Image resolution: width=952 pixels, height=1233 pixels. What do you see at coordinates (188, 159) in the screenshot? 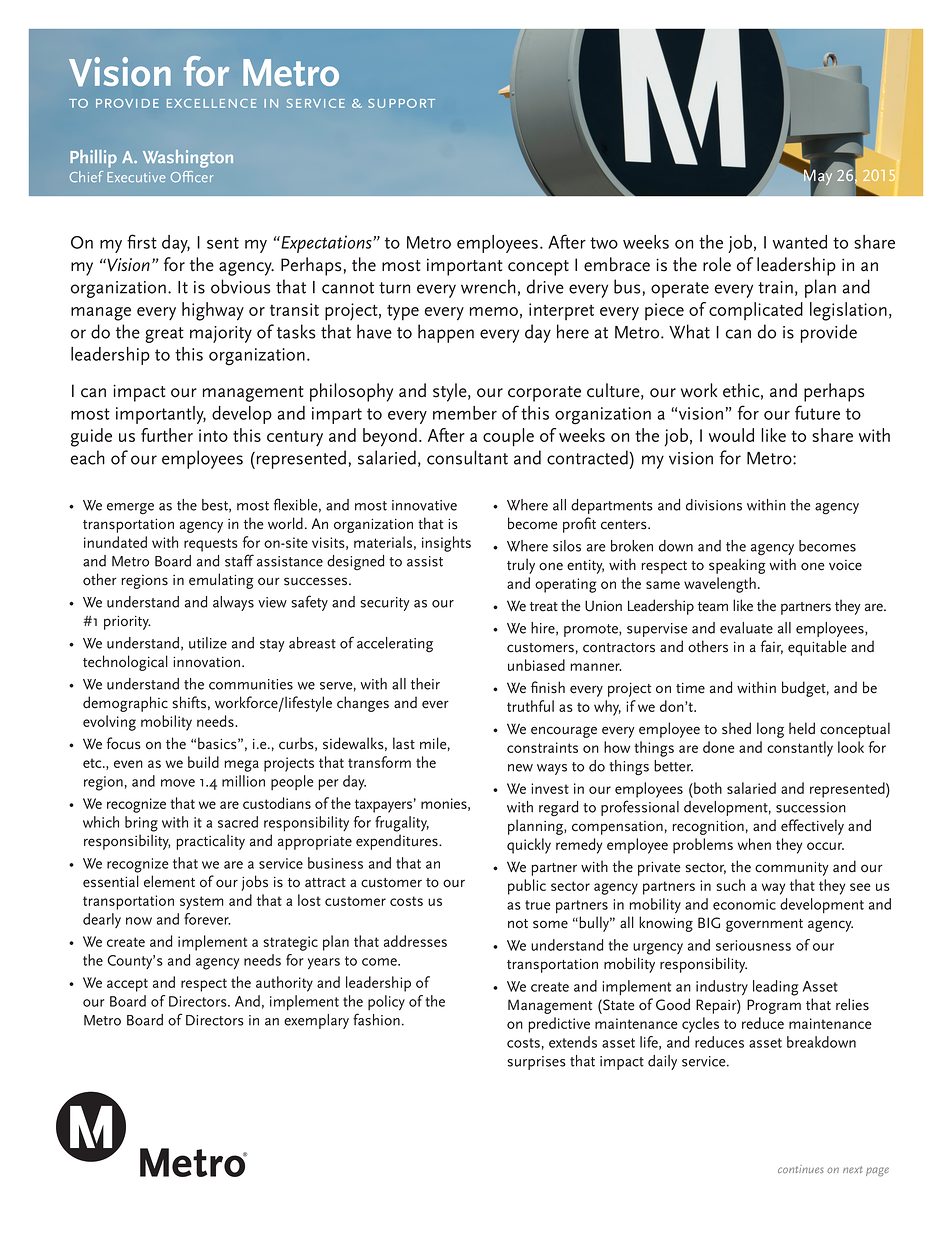
I see `Washington` at bounding box center [188, 159].
